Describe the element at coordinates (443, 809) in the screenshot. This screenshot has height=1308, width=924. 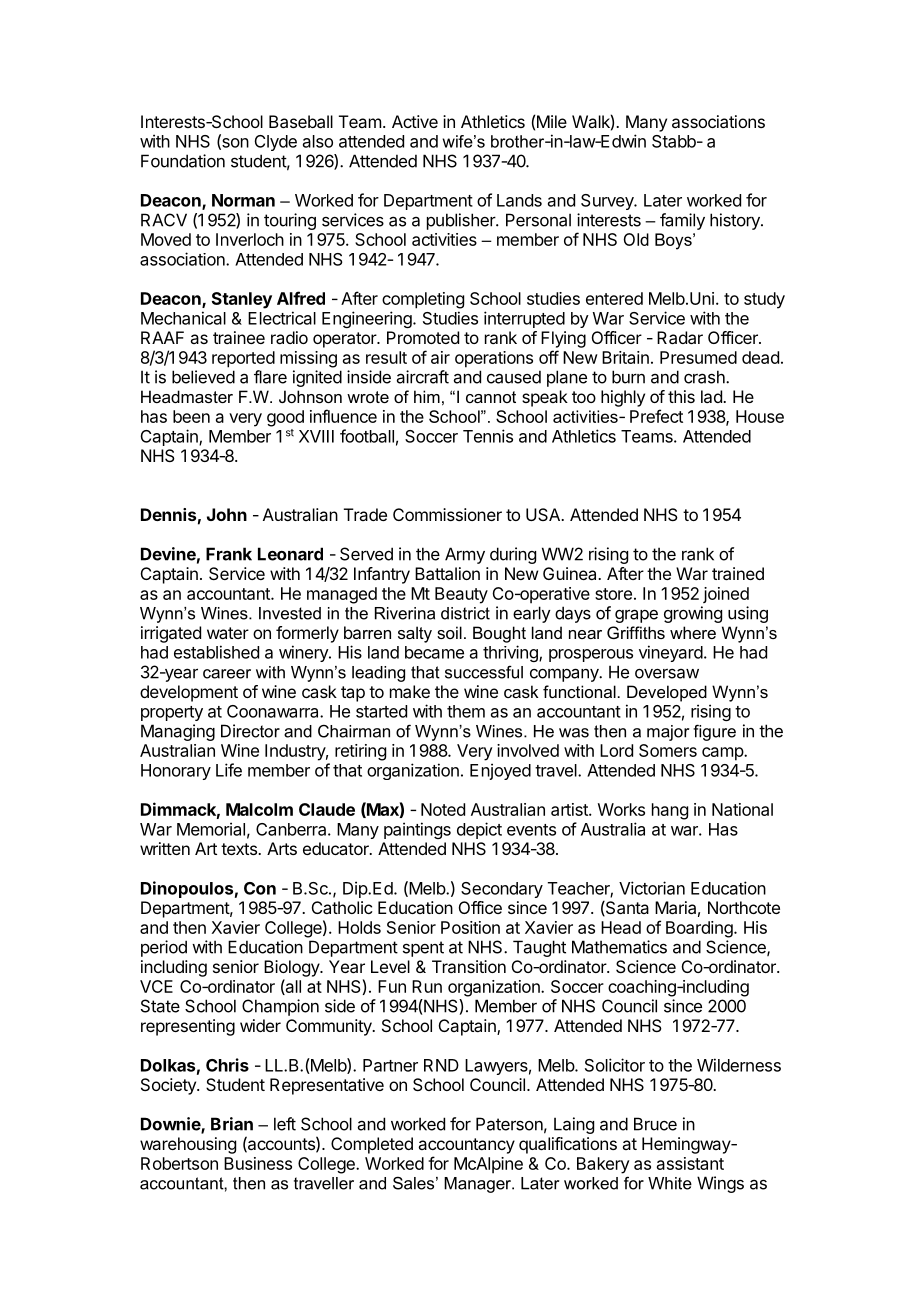
I see `Noted` at that location.
